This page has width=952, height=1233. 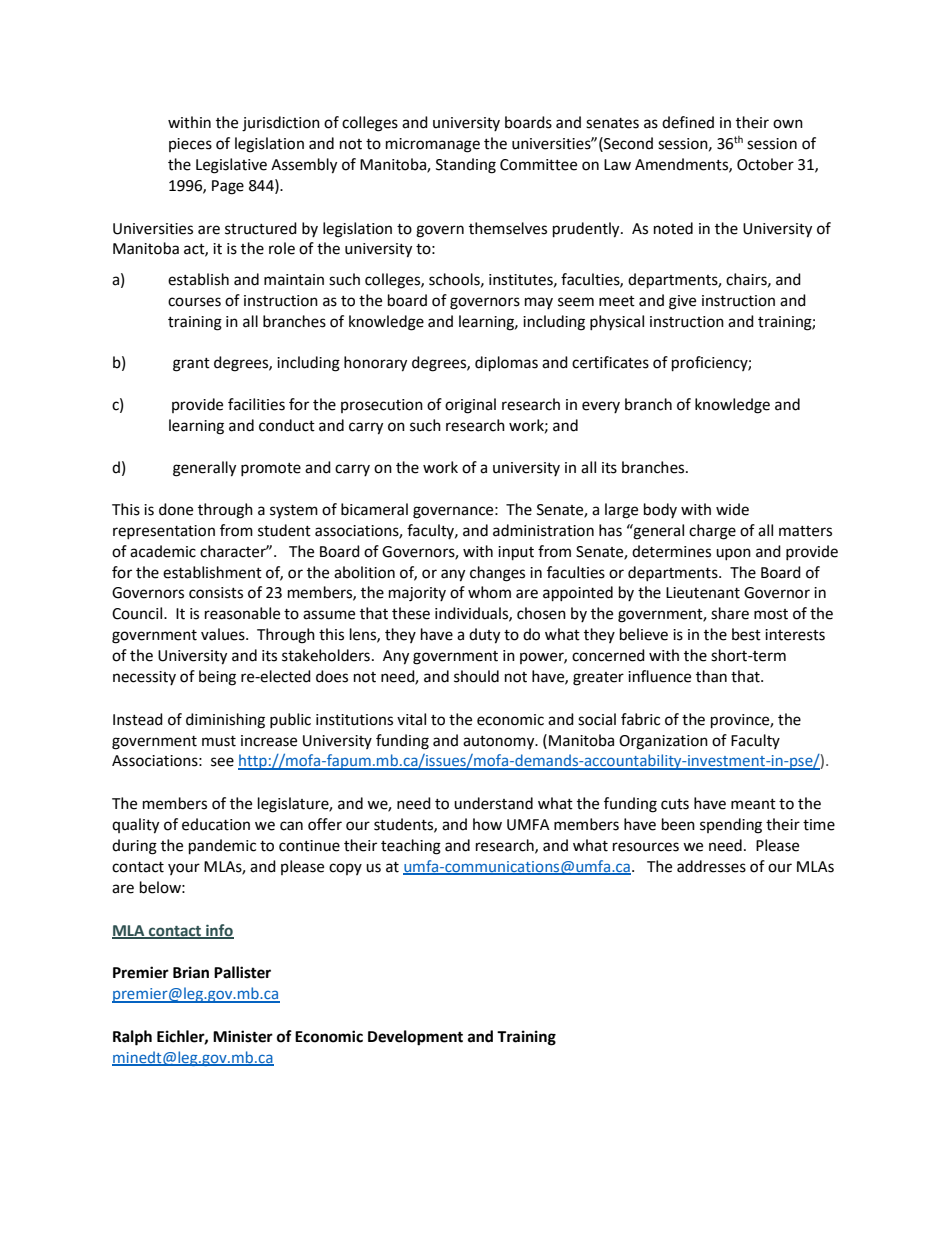 What do you see at coordinates (765, 164) in the page?
I see `October` at bounding box center [765, 164].
